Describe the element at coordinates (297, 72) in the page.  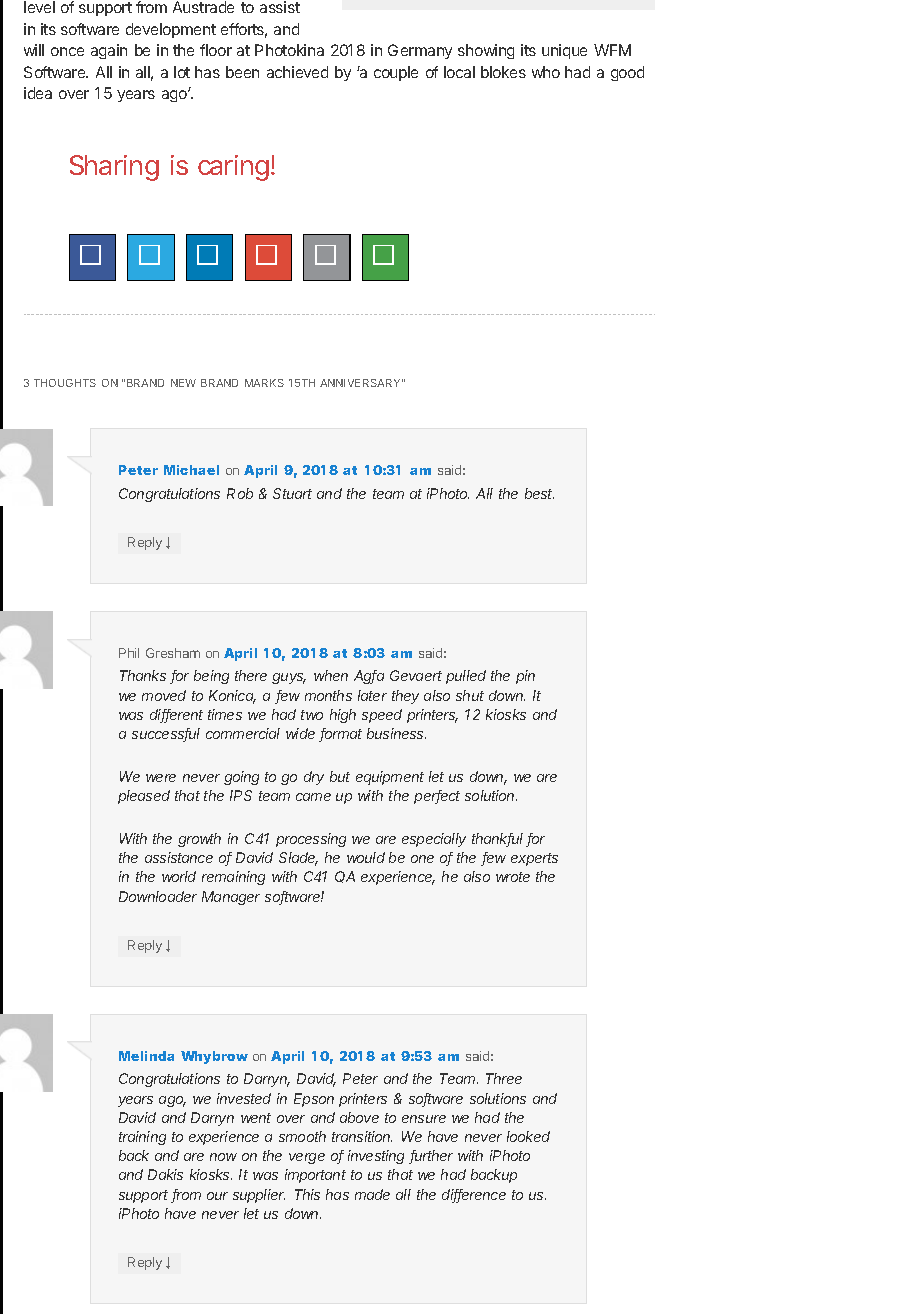
I see `achieved` at that location.
